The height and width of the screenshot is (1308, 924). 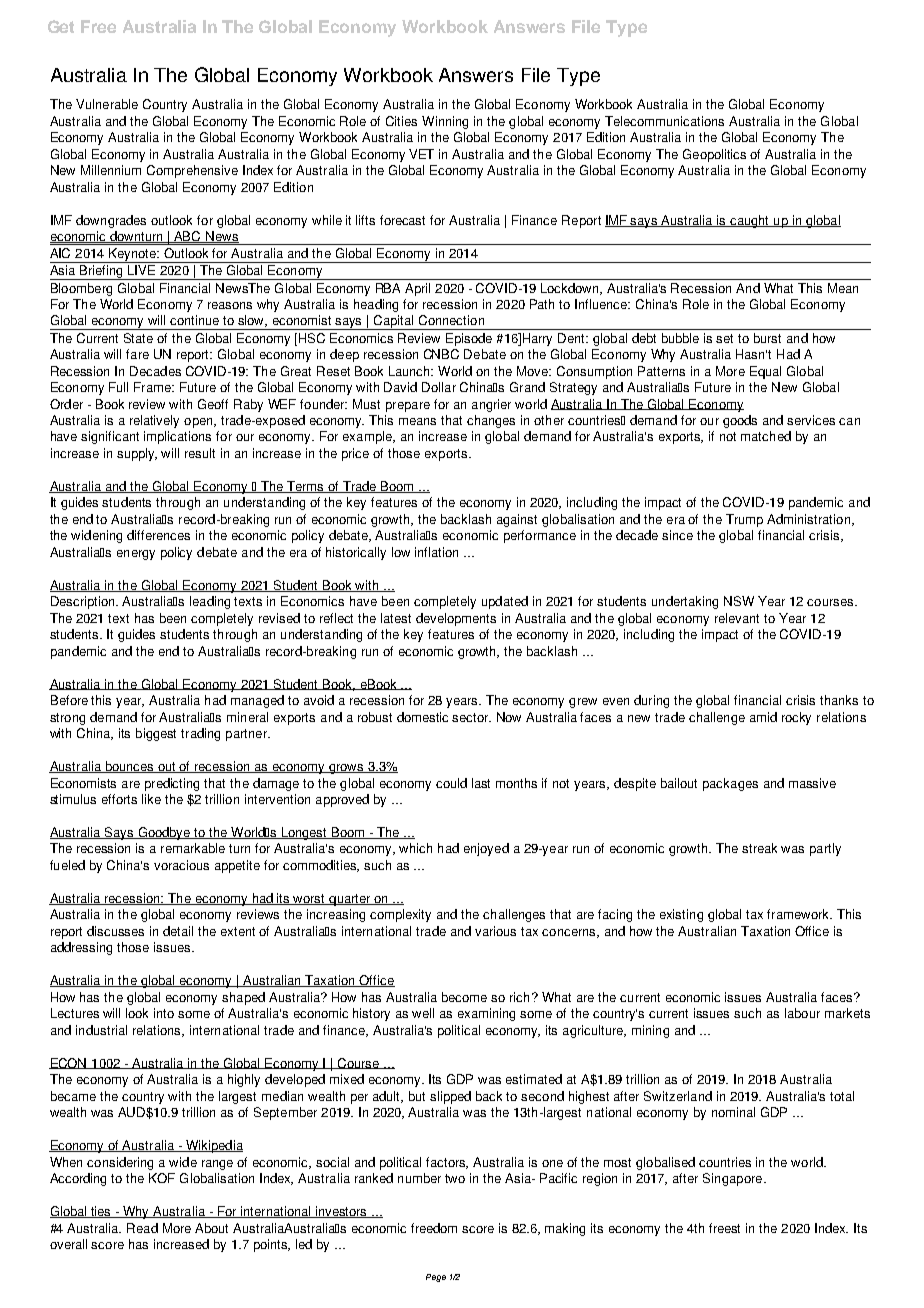 I want to click on relevant, so click(x=737, y=618).
